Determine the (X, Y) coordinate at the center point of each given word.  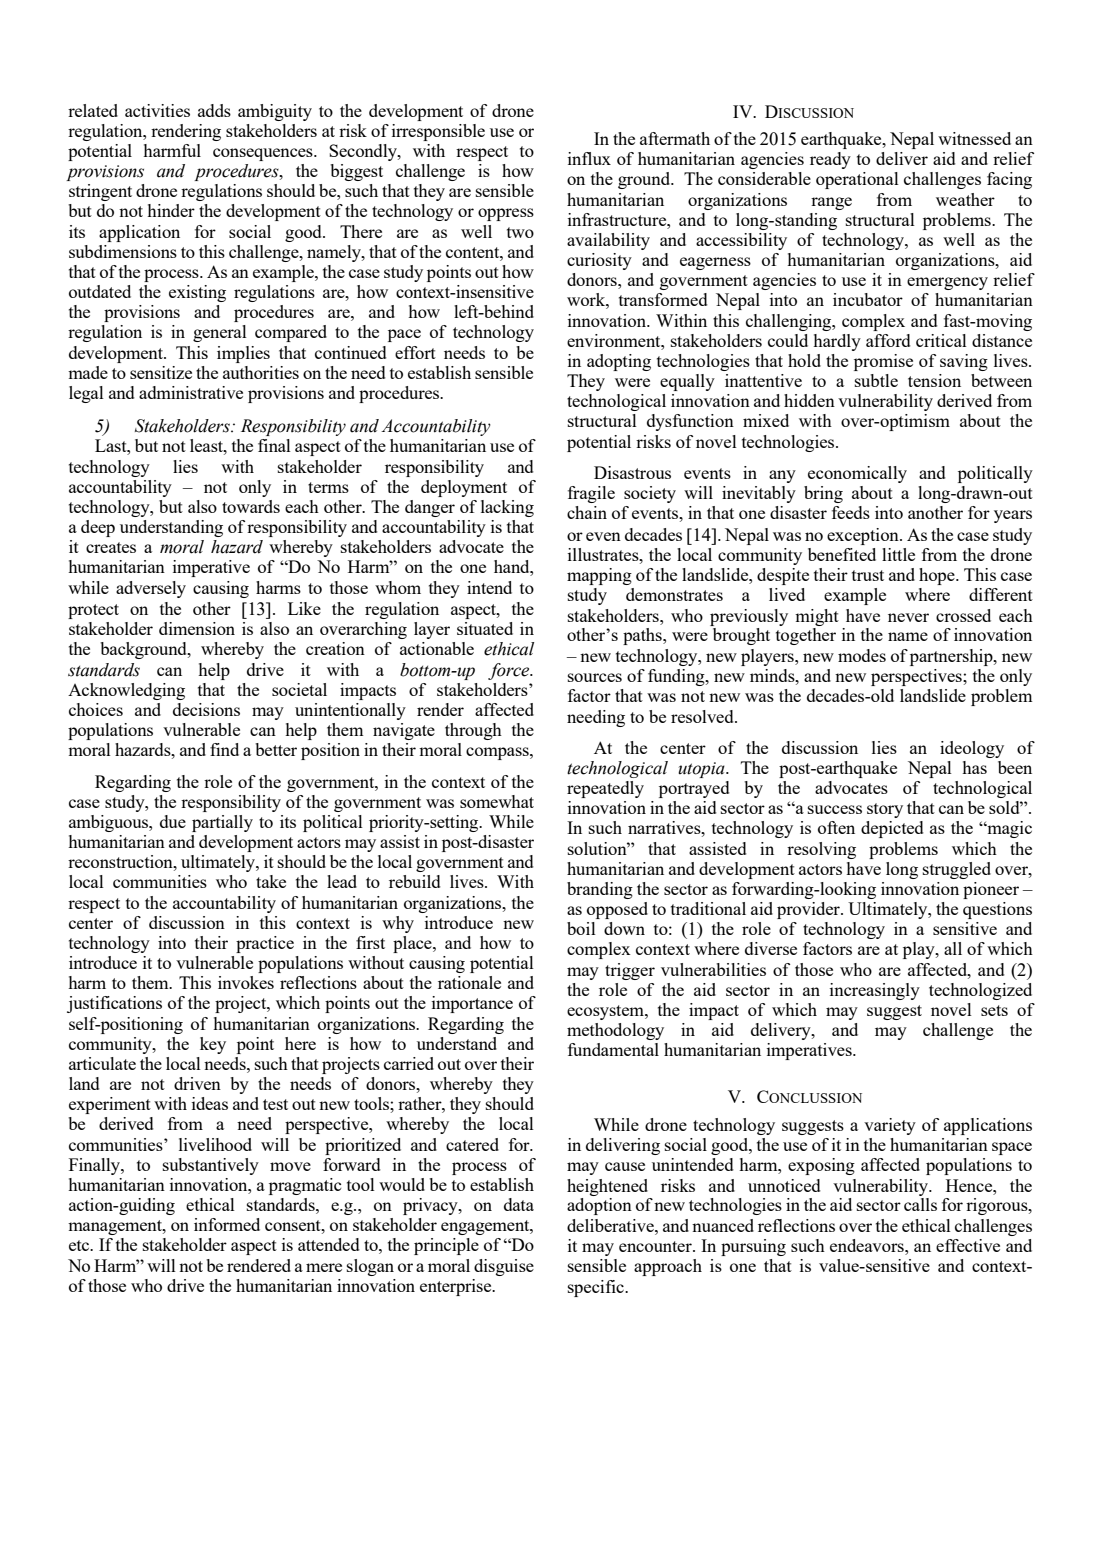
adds (214, 110)
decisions (206, 709)
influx (589, 158)
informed (227, 1224)
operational (857, 180)
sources (595, 677)
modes (862, 655)
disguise (504, 1267)
